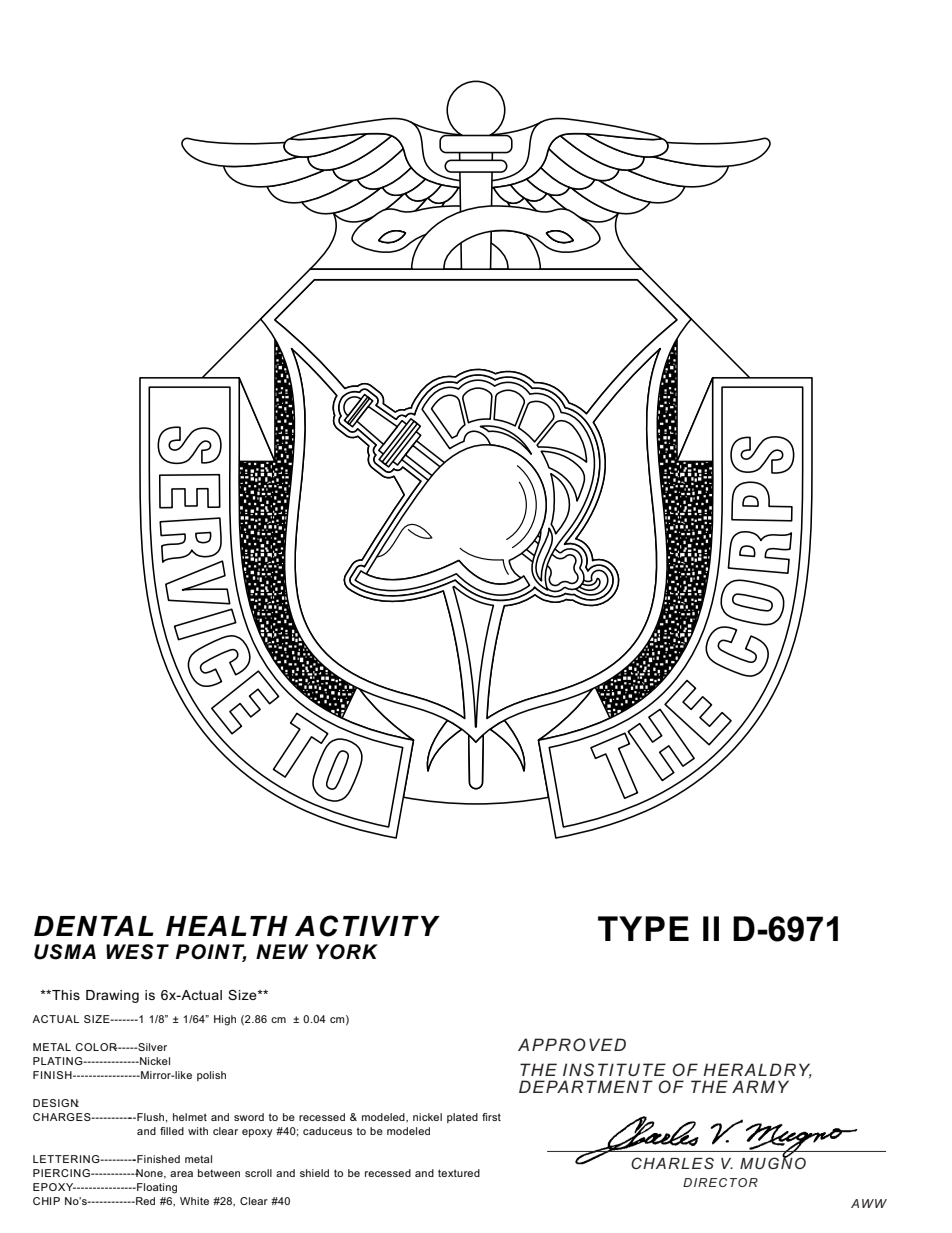 Image resolution: width=952 pixels, height=1233 pixels. Describe the element at coordinates (112, 996) in the screenshot. I see `Drawing` at that location.
